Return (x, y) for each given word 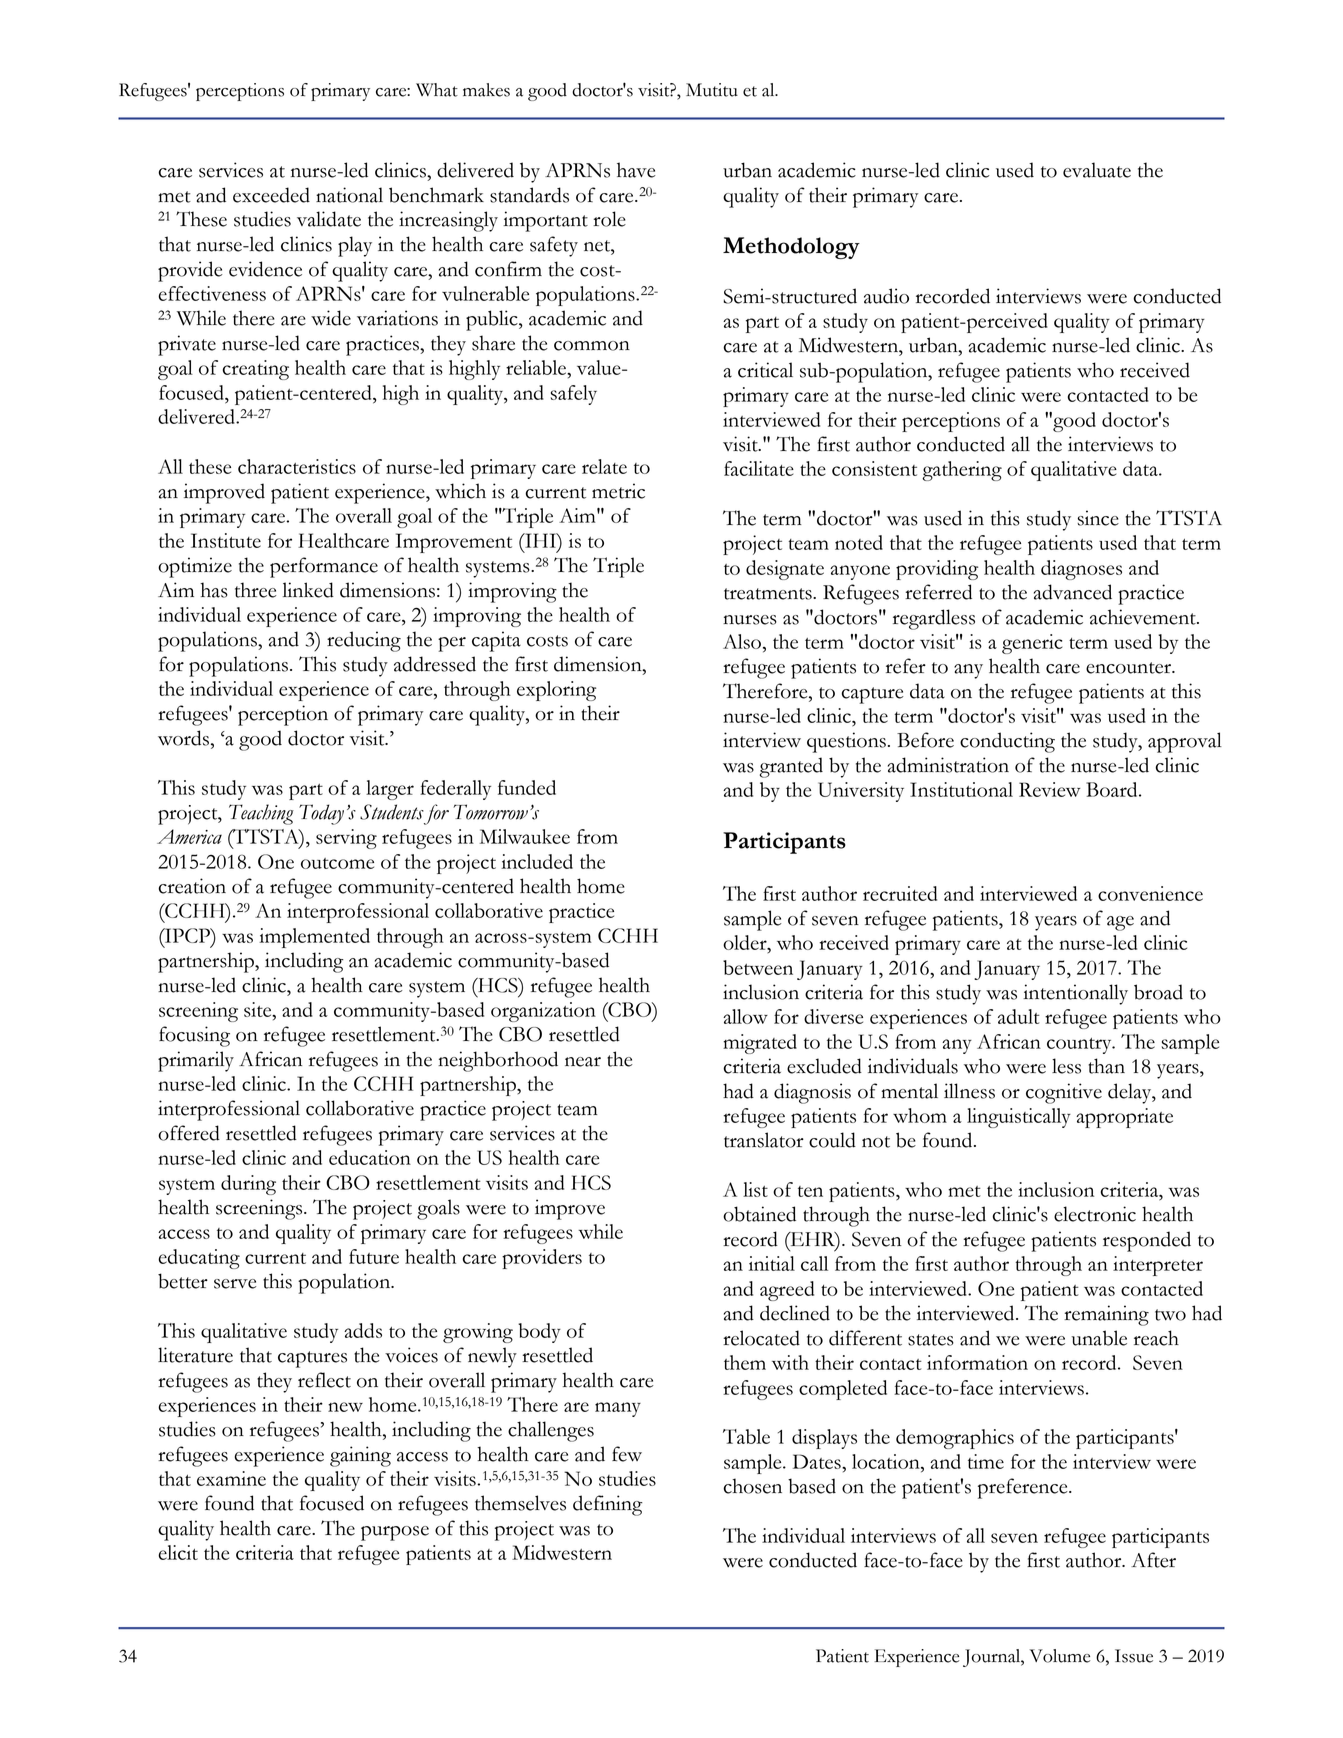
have (636, 170)
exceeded (271, 195)
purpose (395, 1533)
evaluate (1097, 170)
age (1120, 923)
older (746, 944)
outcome (337, 863)
